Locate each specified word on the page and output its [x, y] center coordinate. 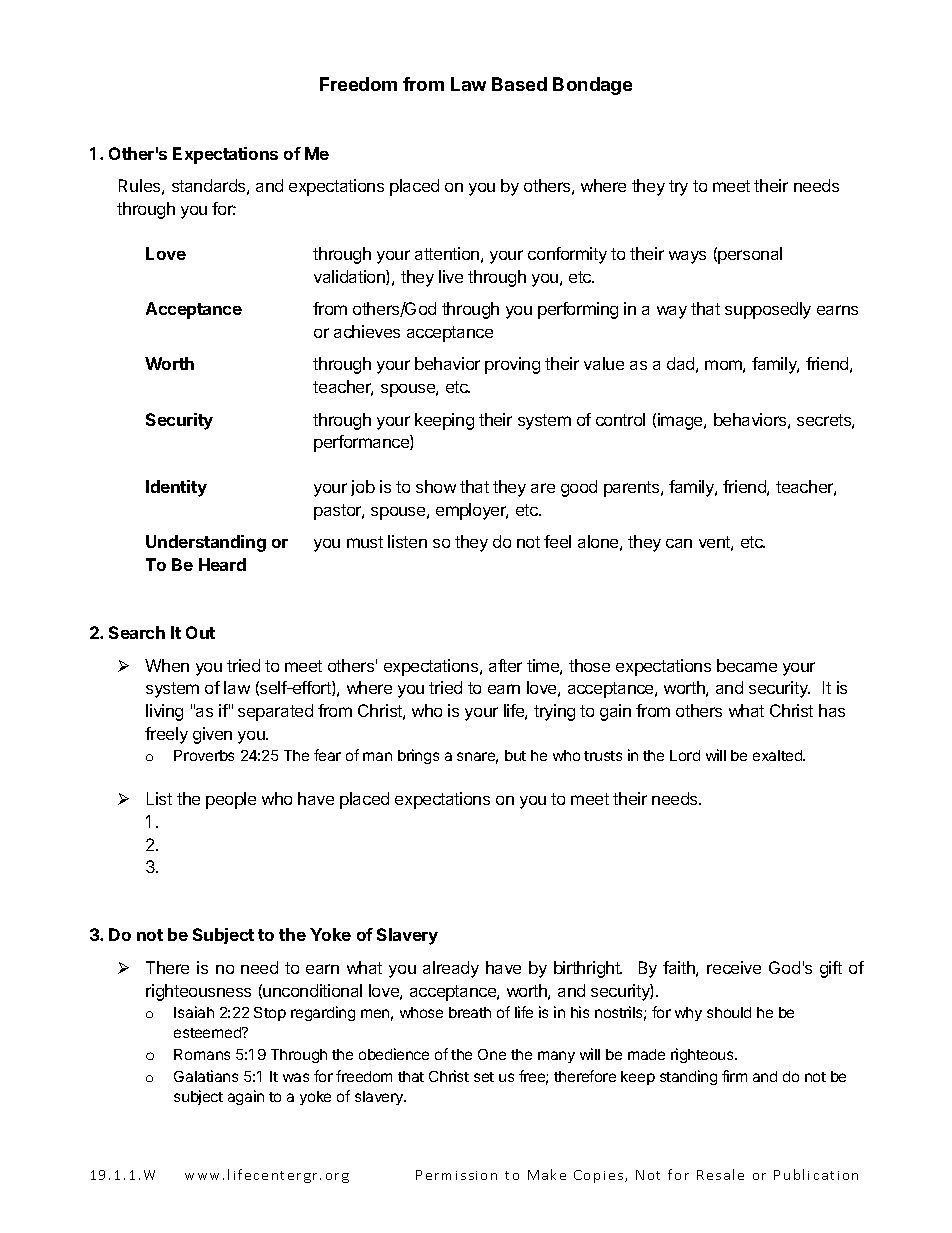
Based [519, 84]
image [681, 421]
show [436, 486]
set [484, 1077]
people [231, 800]
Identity [176, 488]
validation [350, 277]
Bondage [592, 86]
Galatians [206, 1076]
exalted [778, 755]
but [515, 755]
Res [709, 1175]
